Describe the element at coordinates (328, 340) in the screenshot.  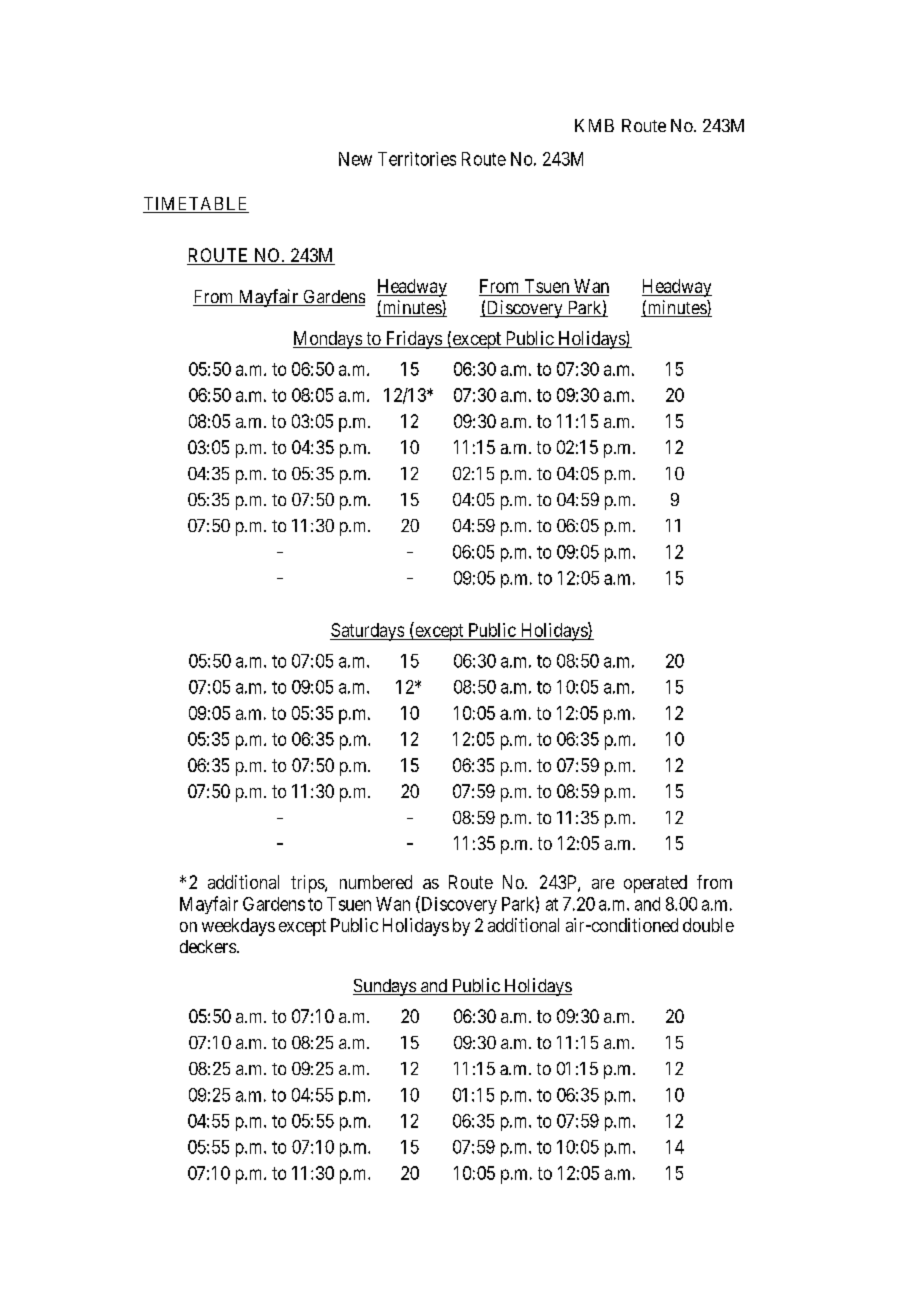
I see `Mondays` at that location.
